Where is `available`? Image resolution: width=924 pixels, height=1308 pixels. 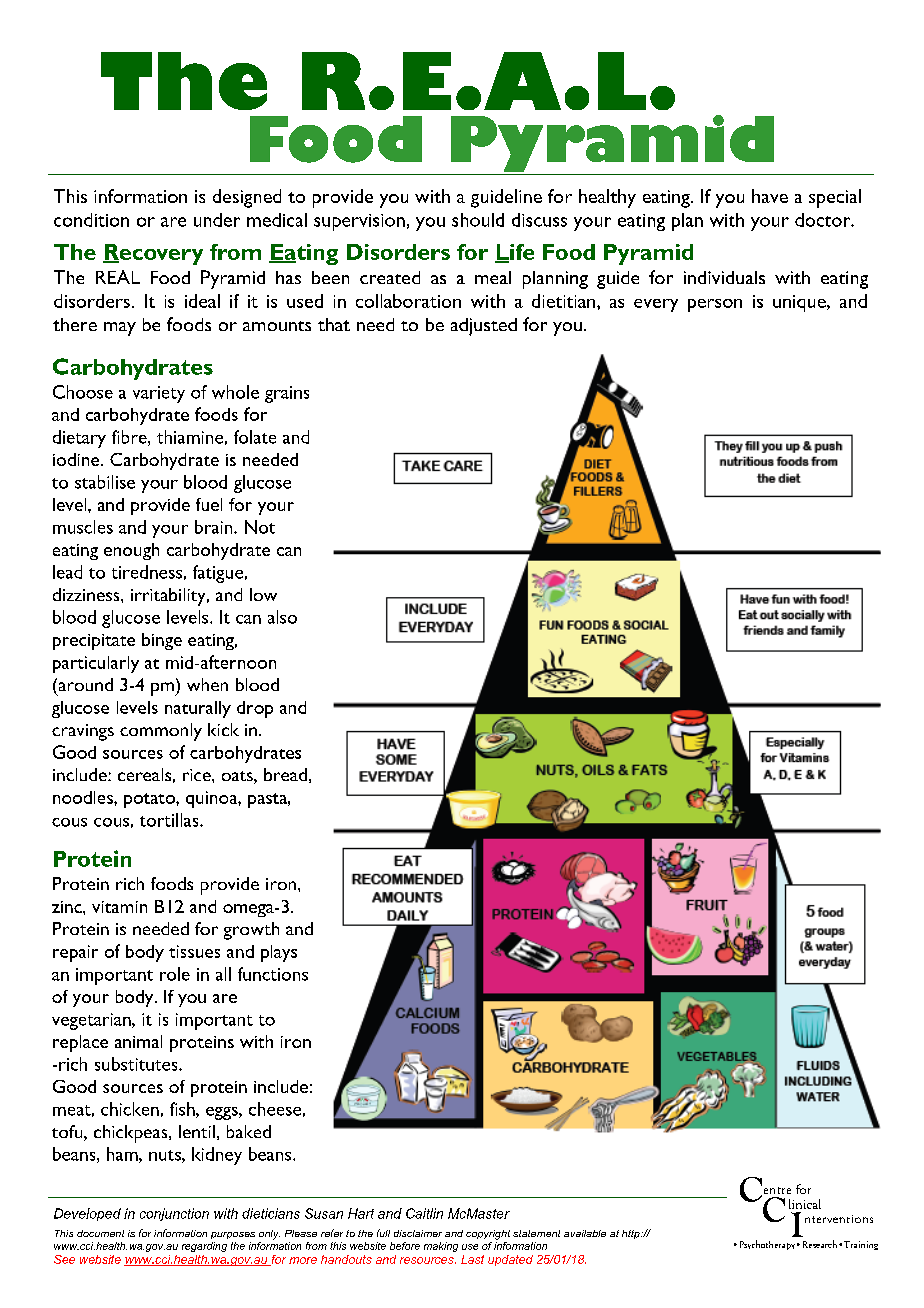 available is located at coordinates (585, 1233).
